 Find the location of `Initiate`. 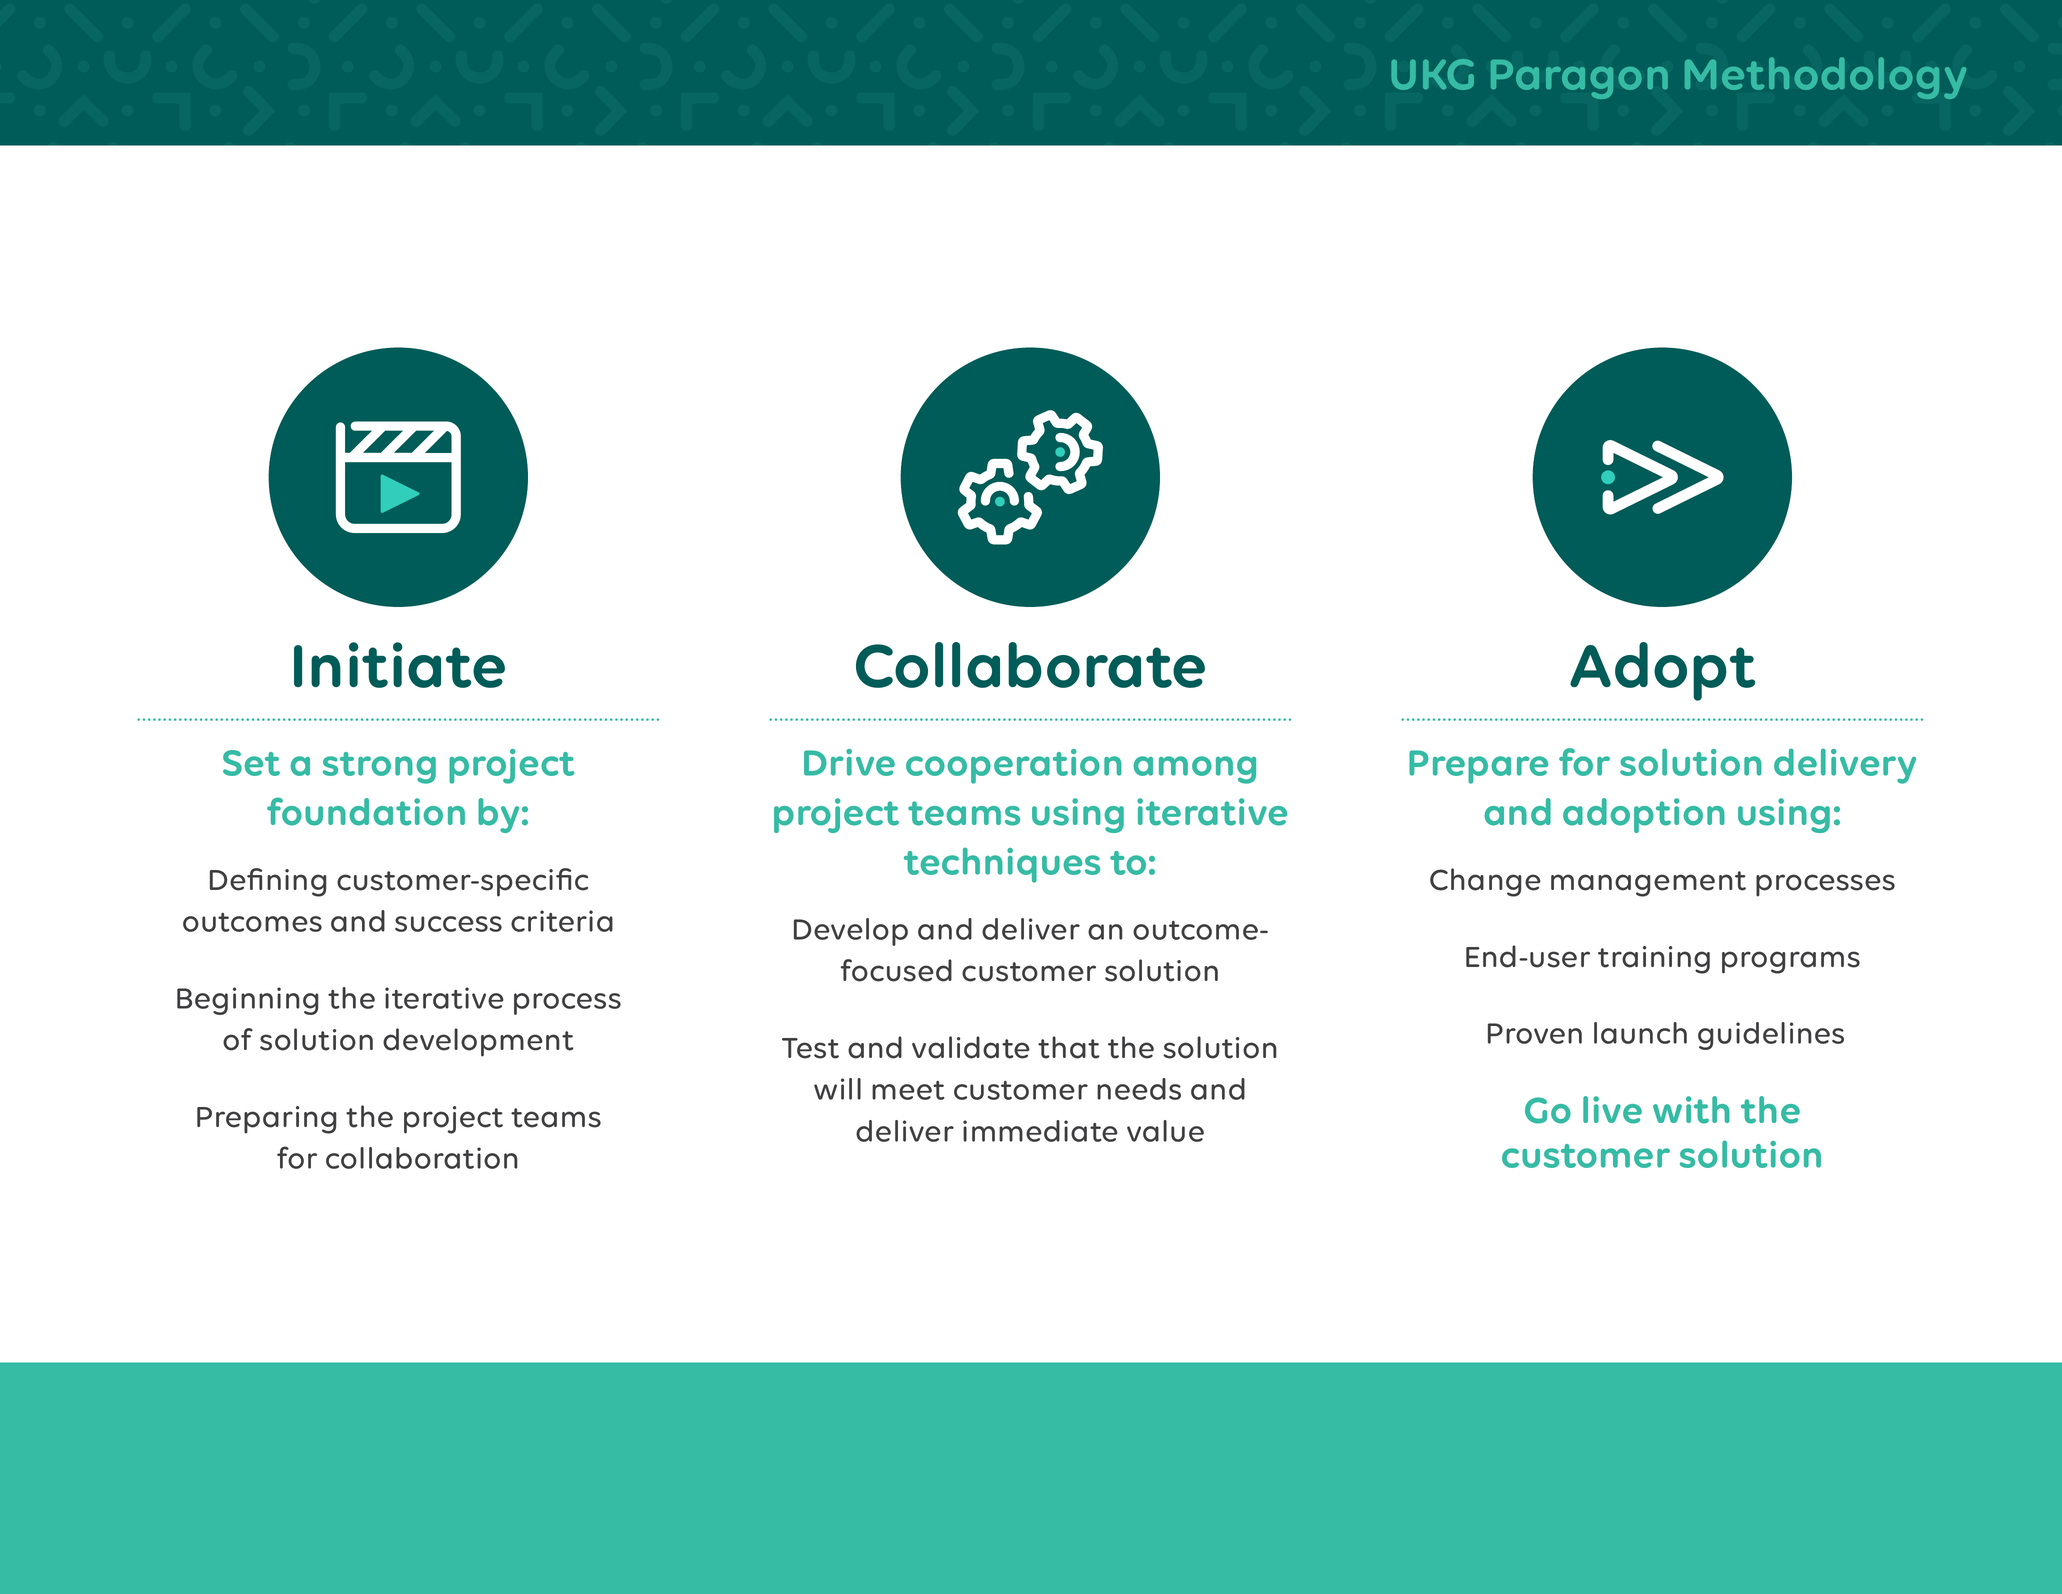

Initiate is located at coordinates (399, 665).
